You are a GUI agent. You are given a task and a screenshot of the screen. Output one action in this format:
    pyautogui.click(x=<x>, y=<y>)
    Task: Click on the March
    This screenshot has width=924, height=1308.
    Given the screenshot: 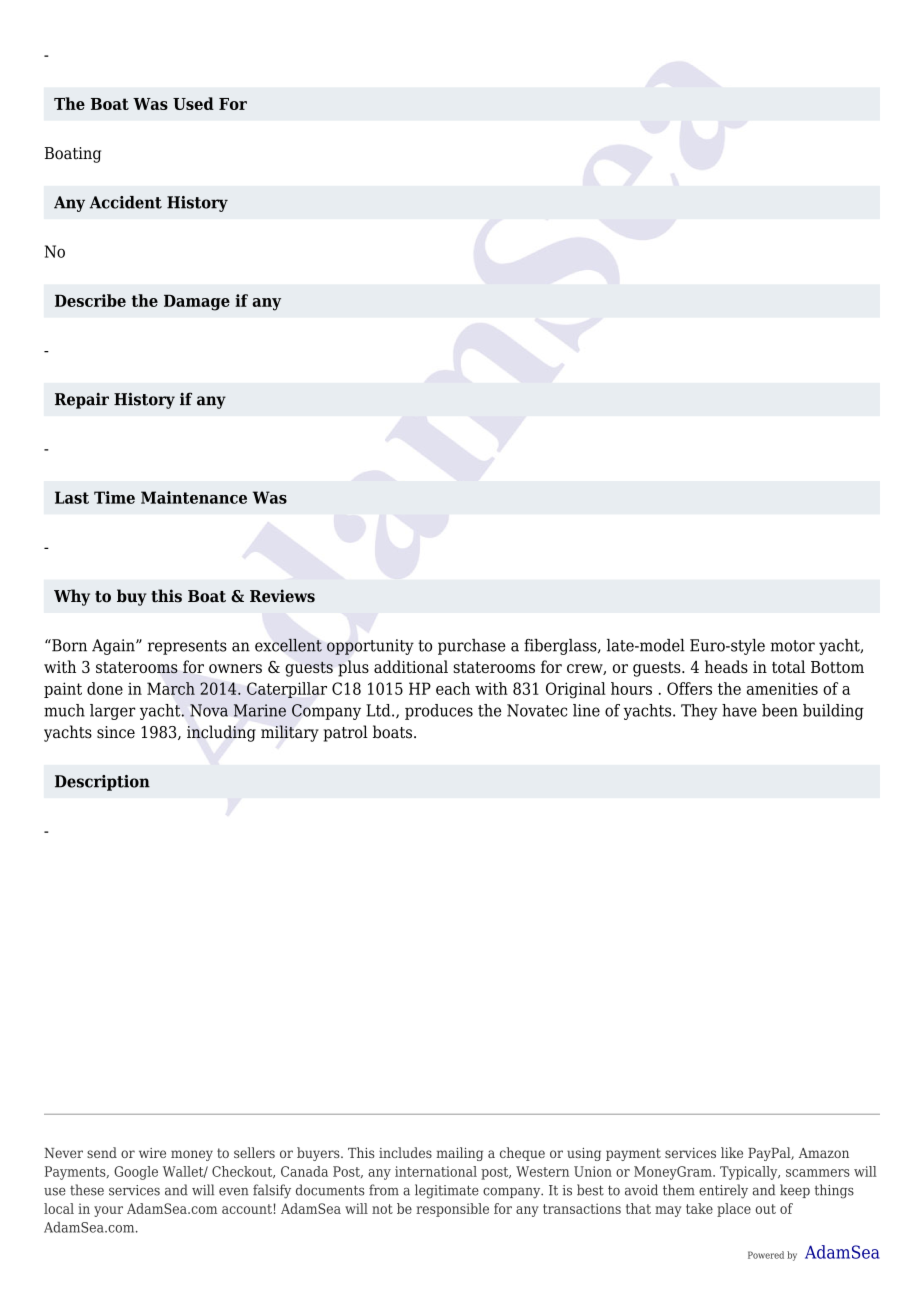 What is the action you would take?
    pyautogui.click(x=171, y=688)
